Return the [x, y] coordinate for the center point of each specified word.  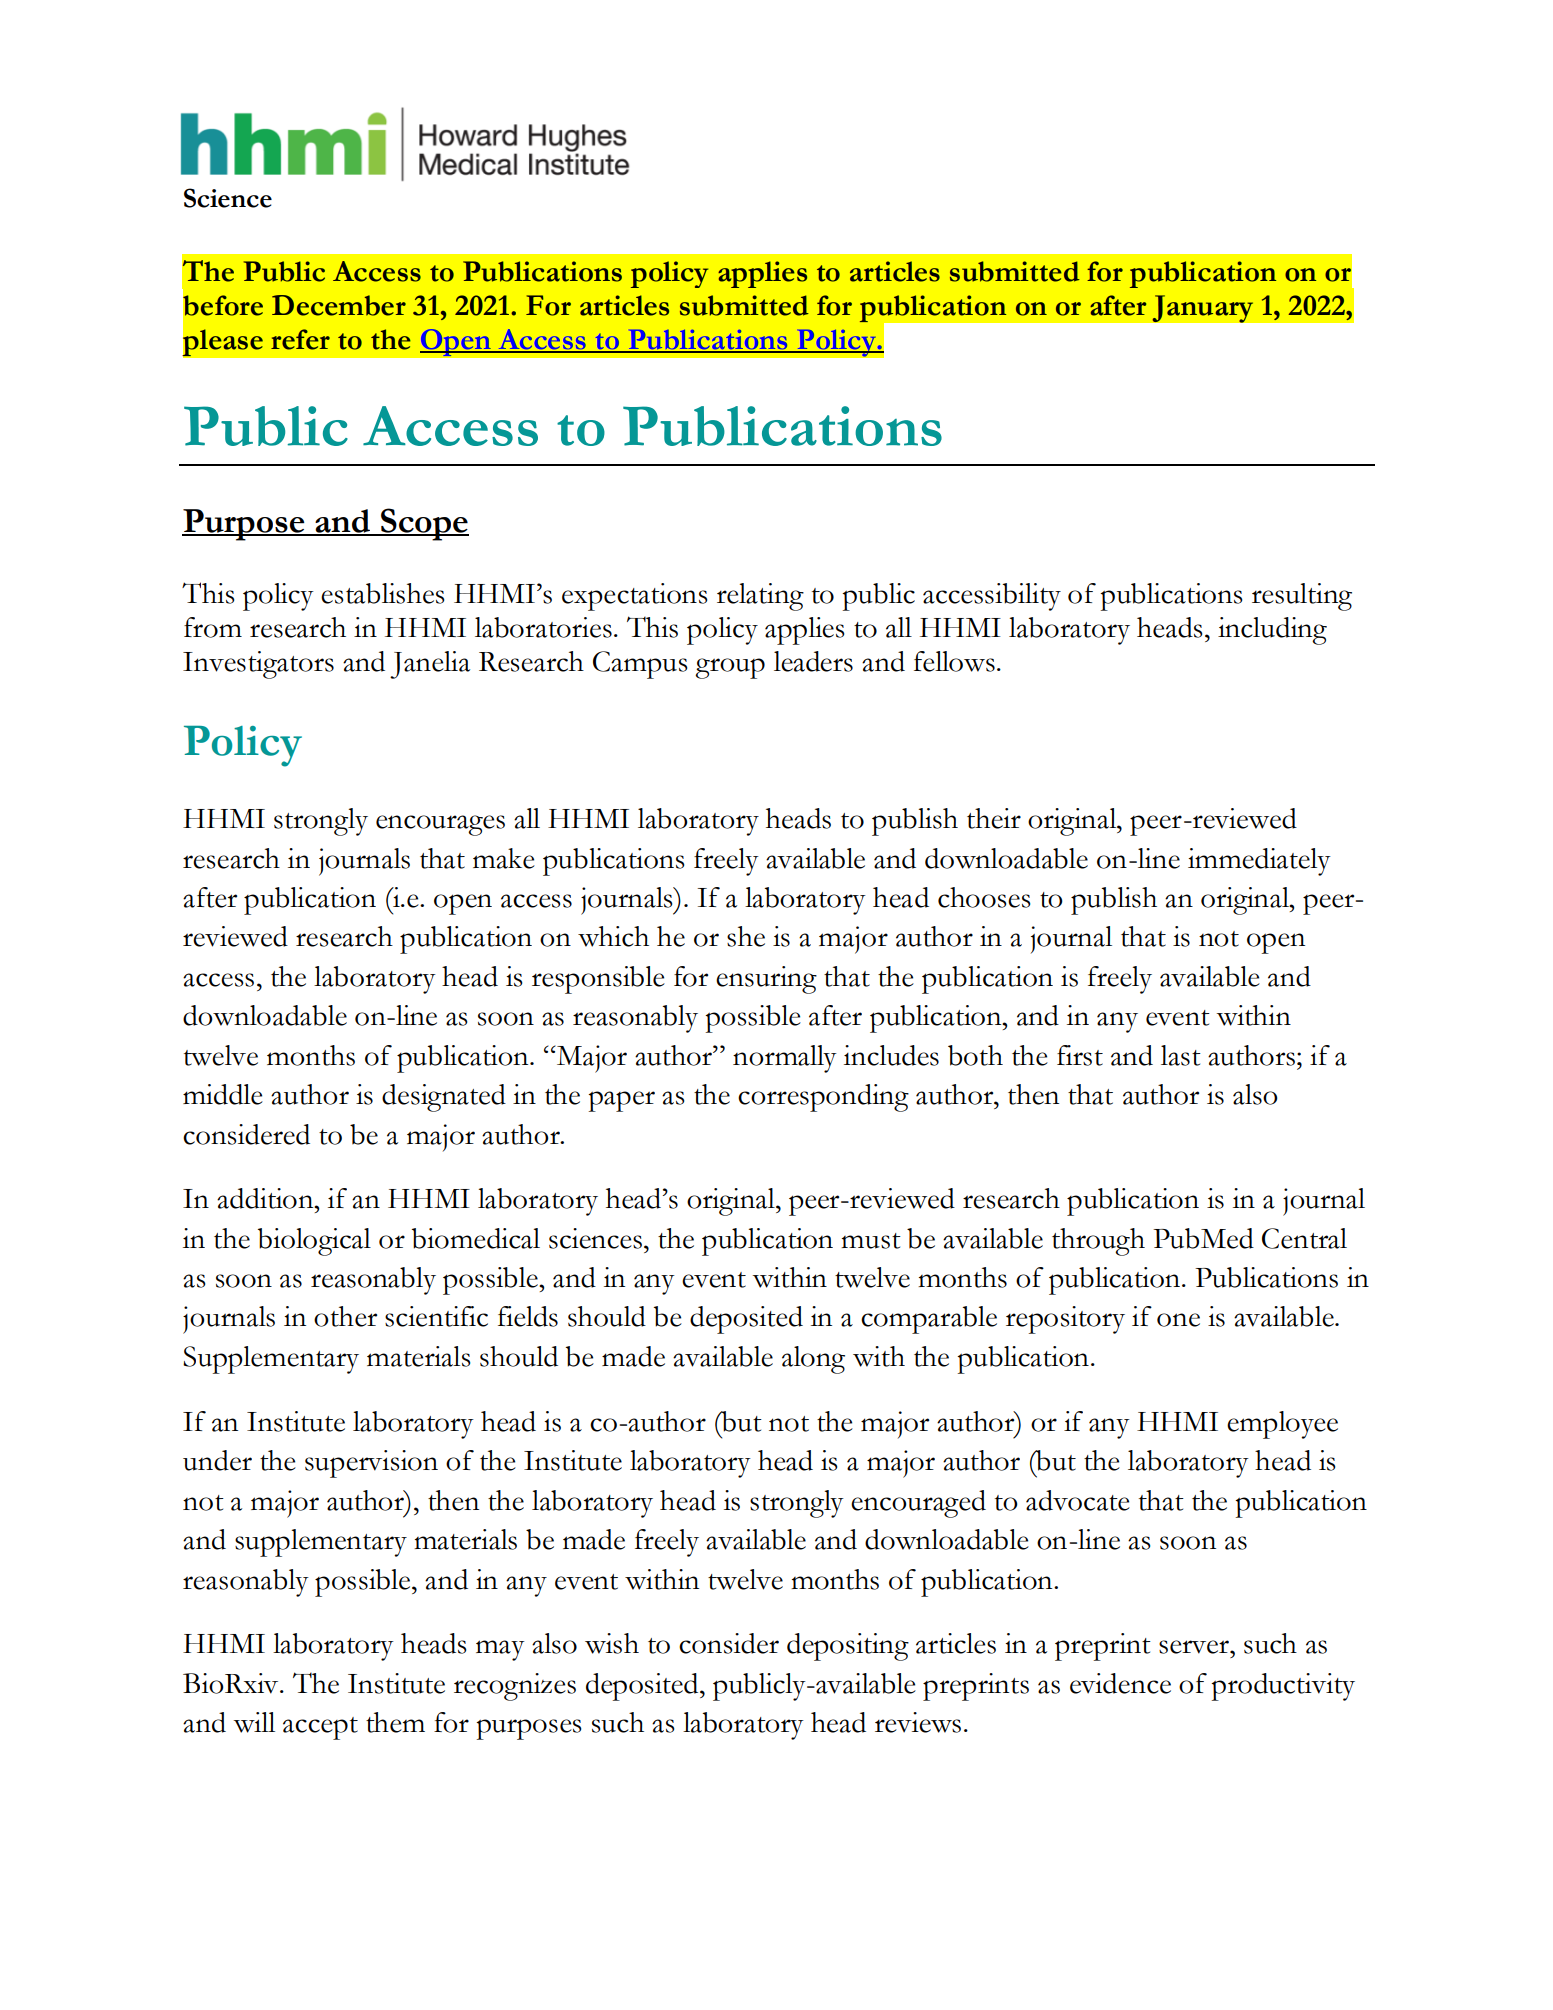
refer [300, 339]
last [1181, 1055]
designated [444, 1098]
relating [760, 597]
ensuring [766, 980]
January [1203, 309]
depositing [848, 1647]
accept [320, 1728]
